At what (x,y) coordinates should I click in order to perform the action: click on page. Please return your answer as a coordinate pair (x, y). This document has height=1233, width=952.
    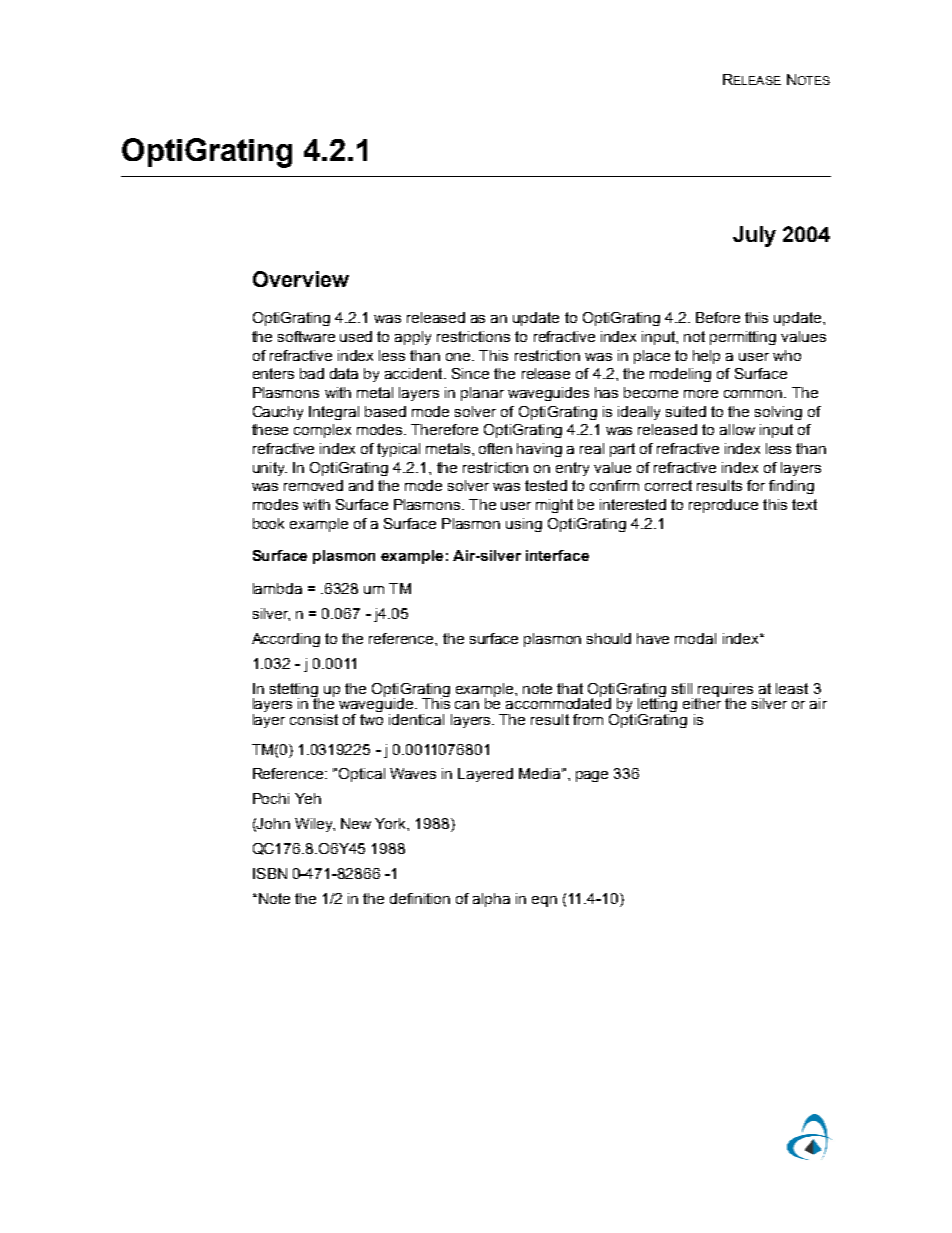
    Looking at the image, I should click on (592, 776).
